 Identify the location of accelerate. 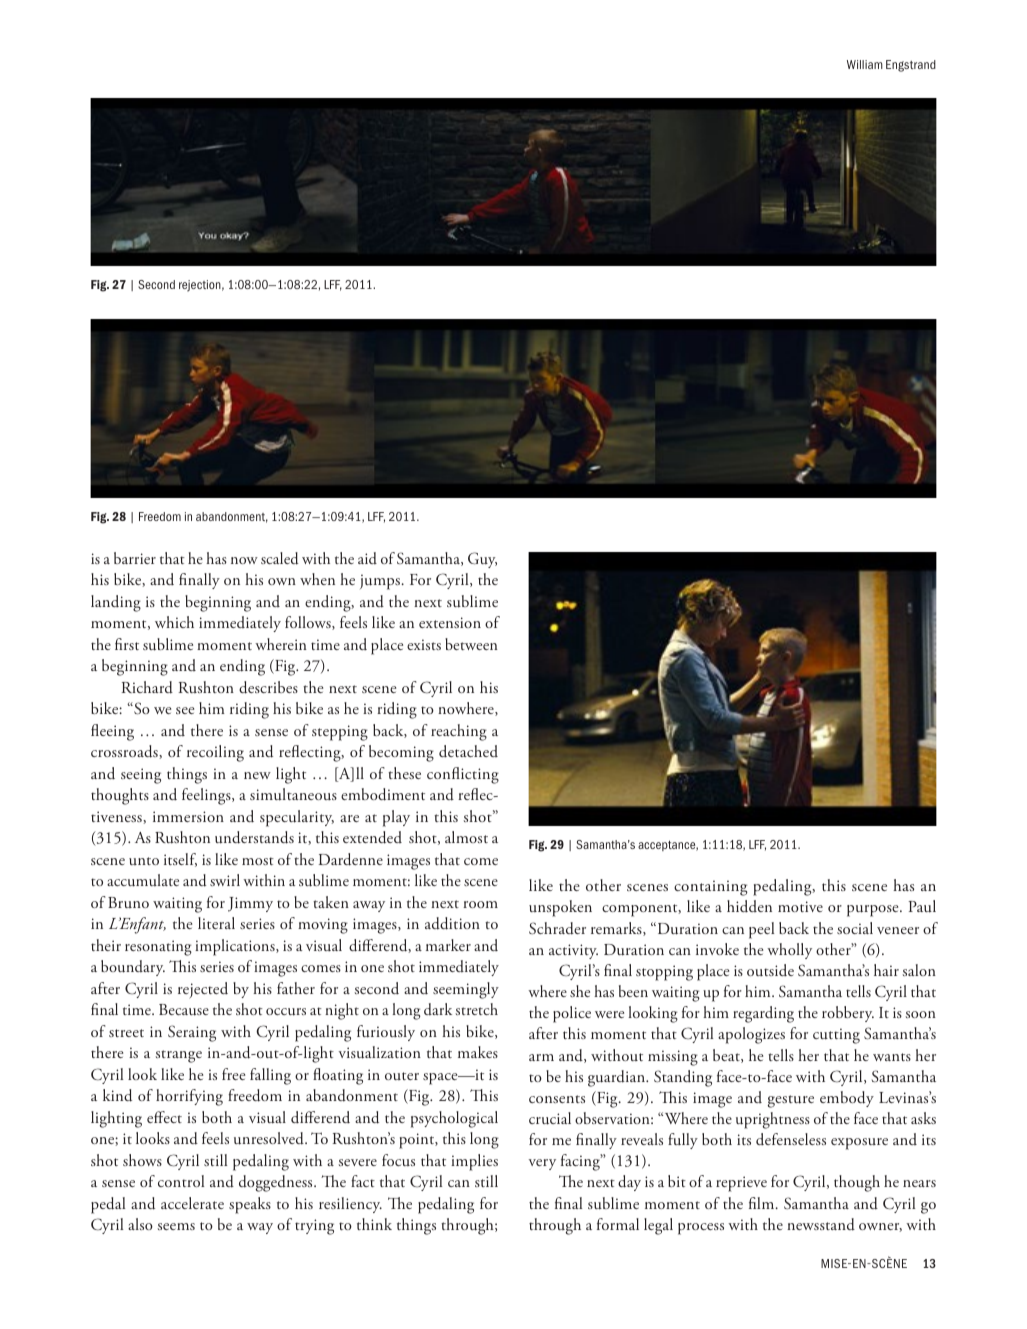
(192, 1203).
